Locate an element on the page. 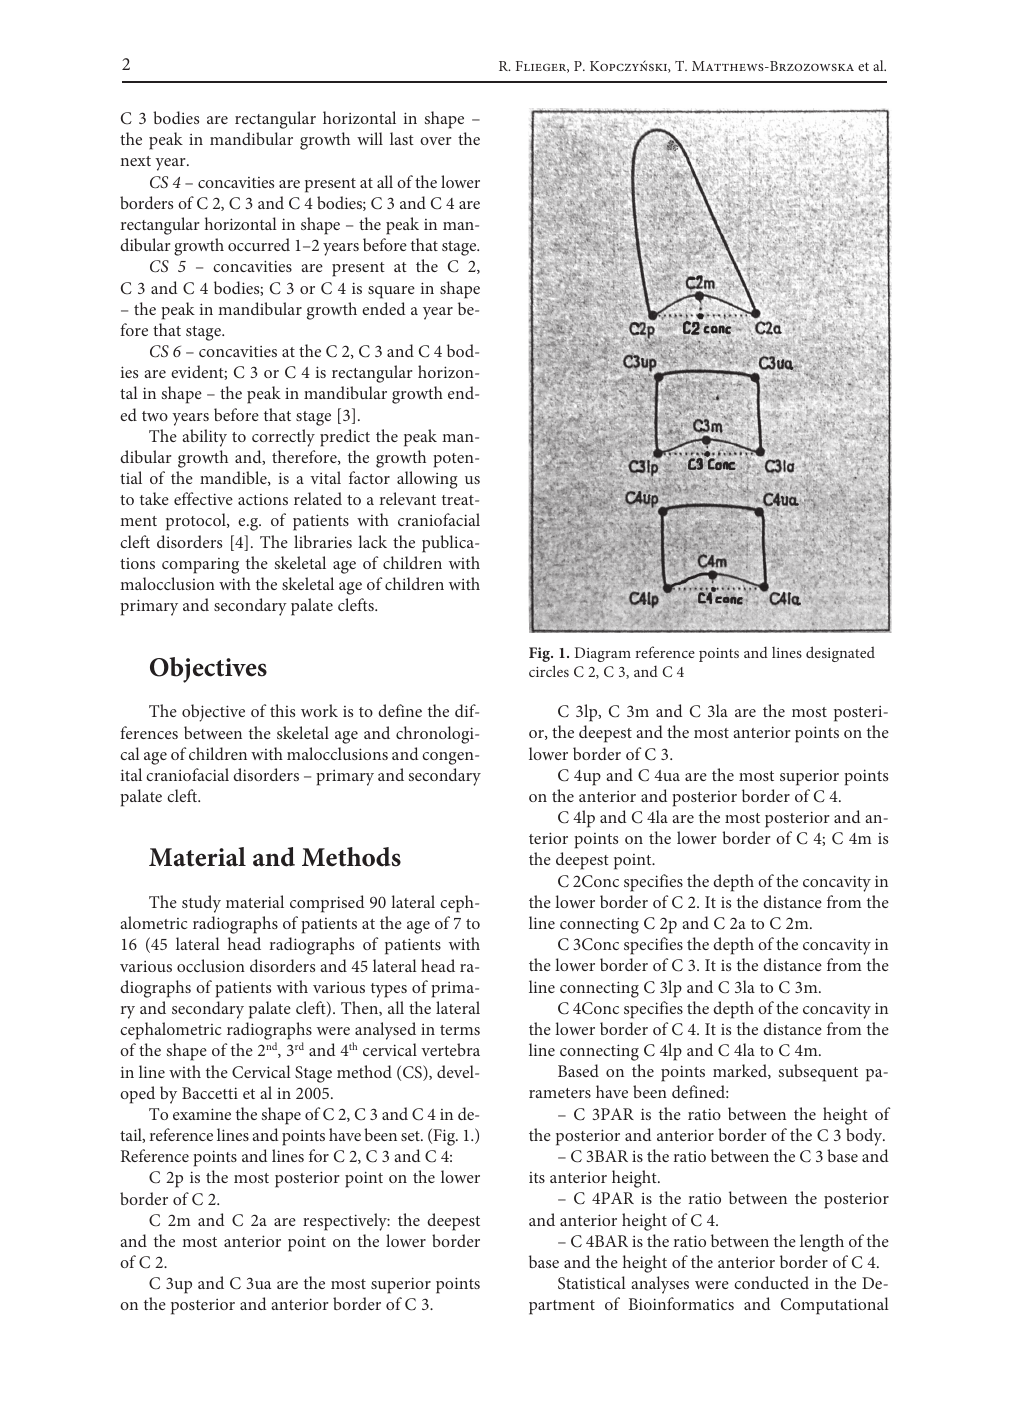 This document has height=1427, width=1009. next is located at coordinates (135, 161).
